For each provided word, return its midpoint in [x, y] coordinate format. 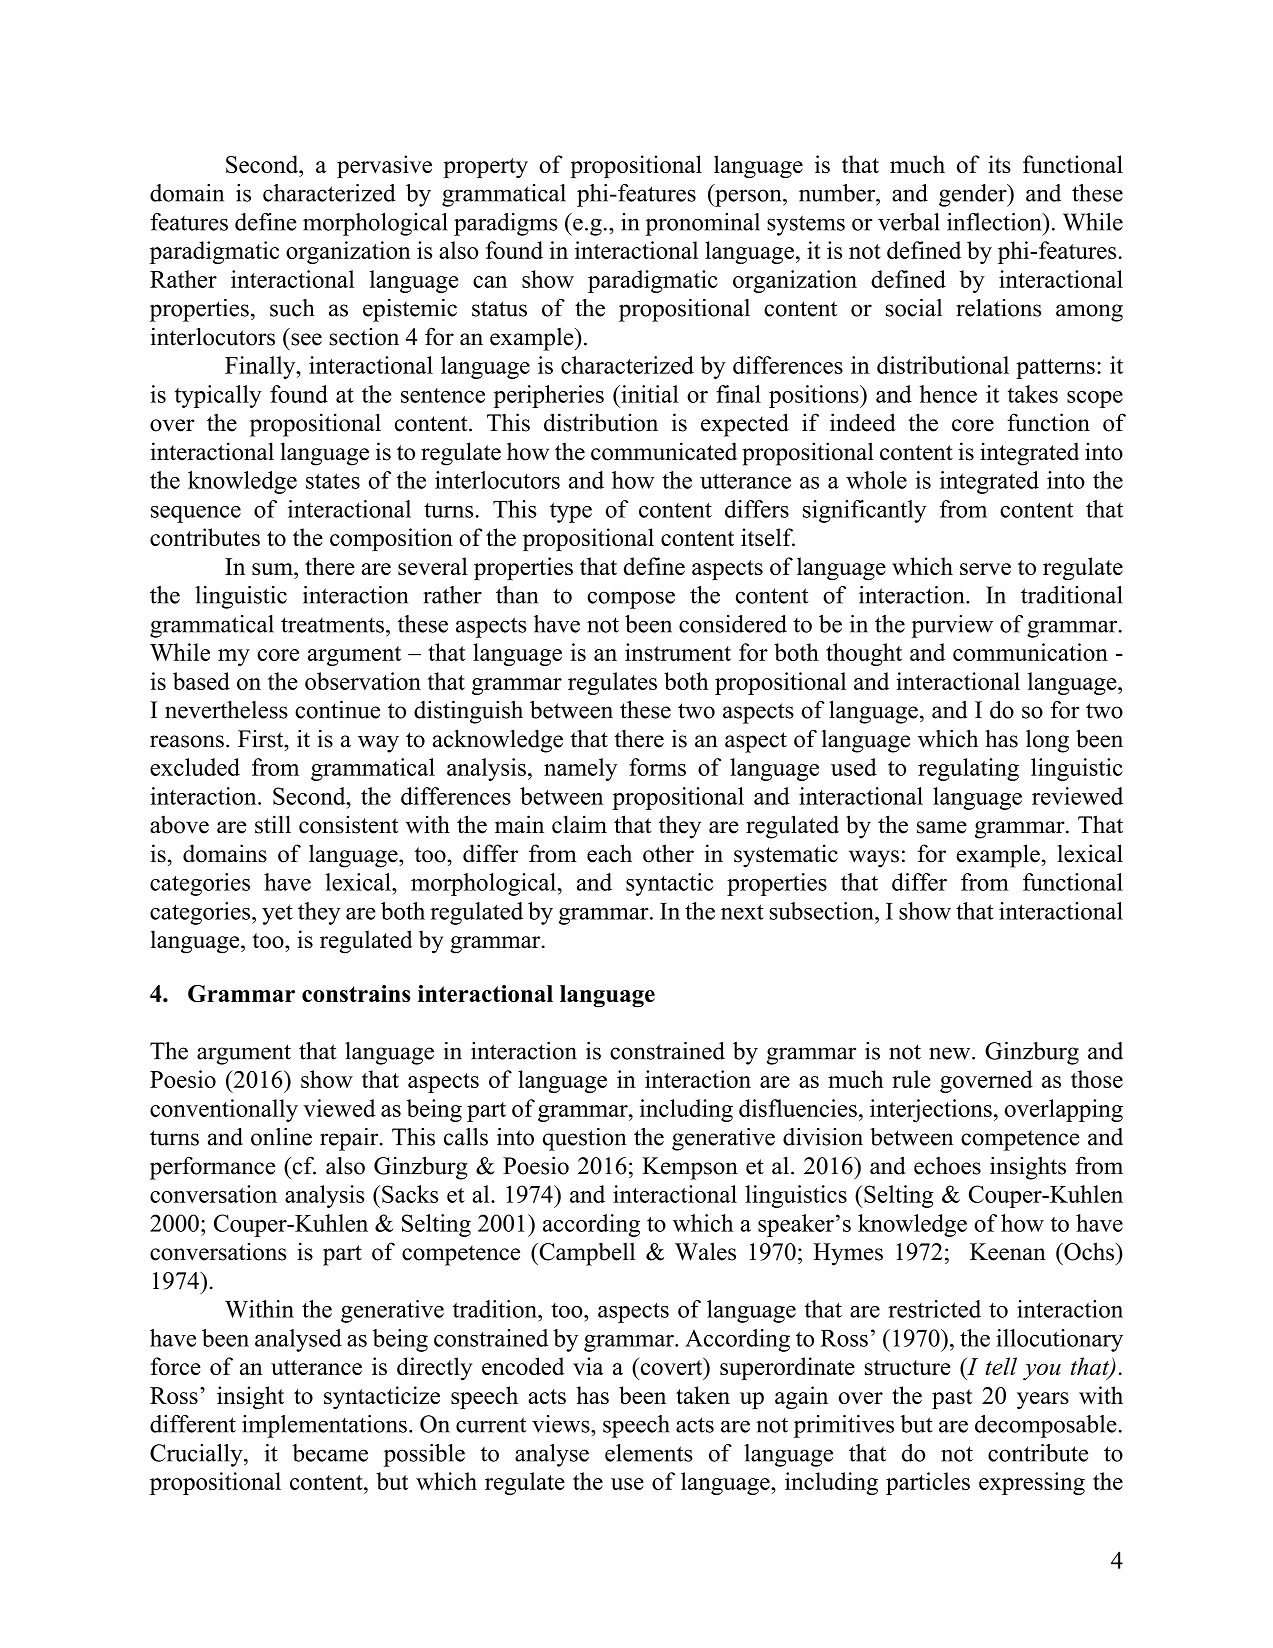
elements [649, 1453]
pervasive [384, 166]
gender [974, 195]
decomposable [1046, 1426]
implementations [324, 1426]
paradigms [506, 224]
